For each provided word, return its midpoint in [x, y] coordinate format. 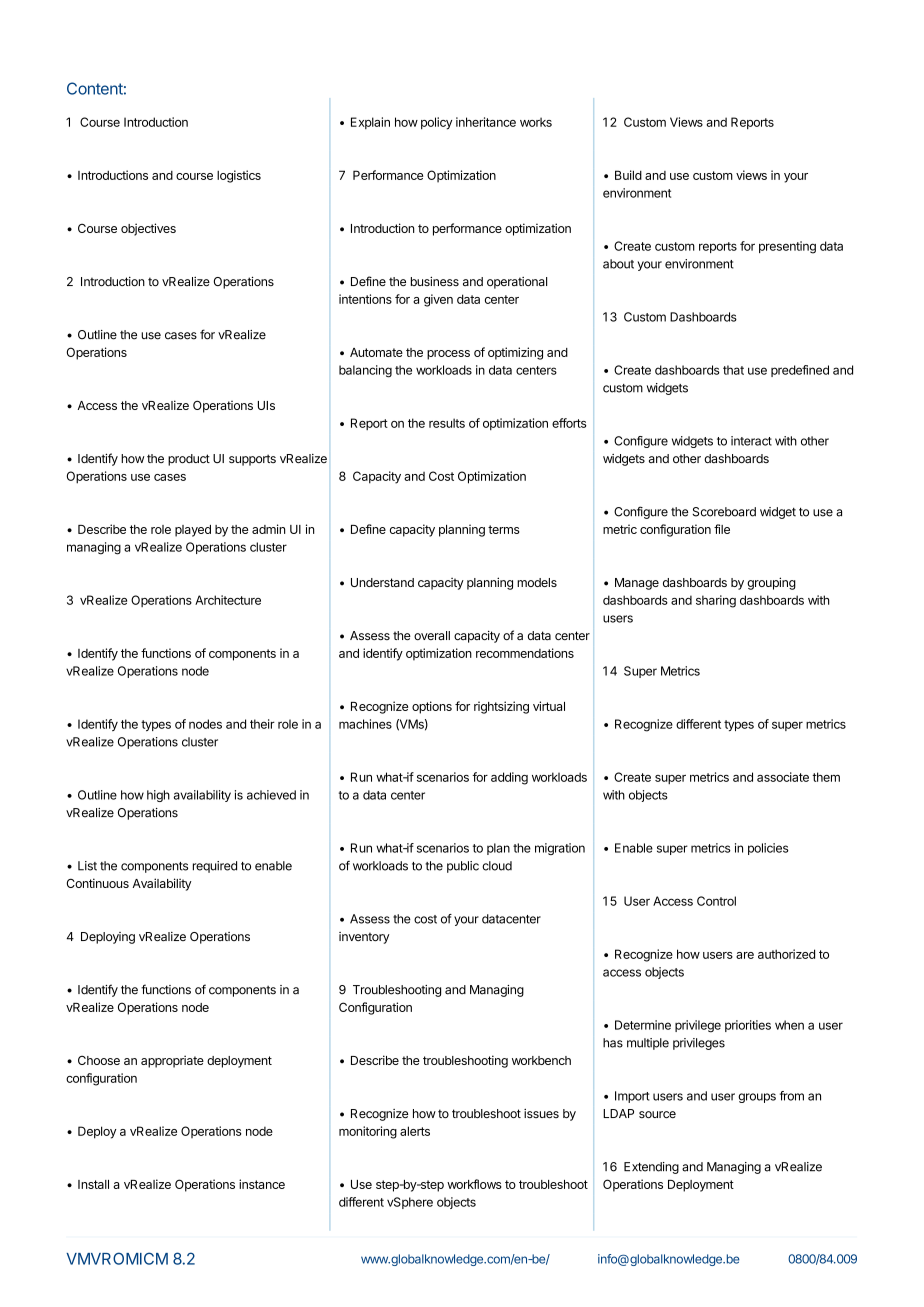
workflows [474, 1184]
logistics [239, 176]
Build [628, 175]
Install [93, 1184]
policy [436, 123]
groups [757, 1098]
